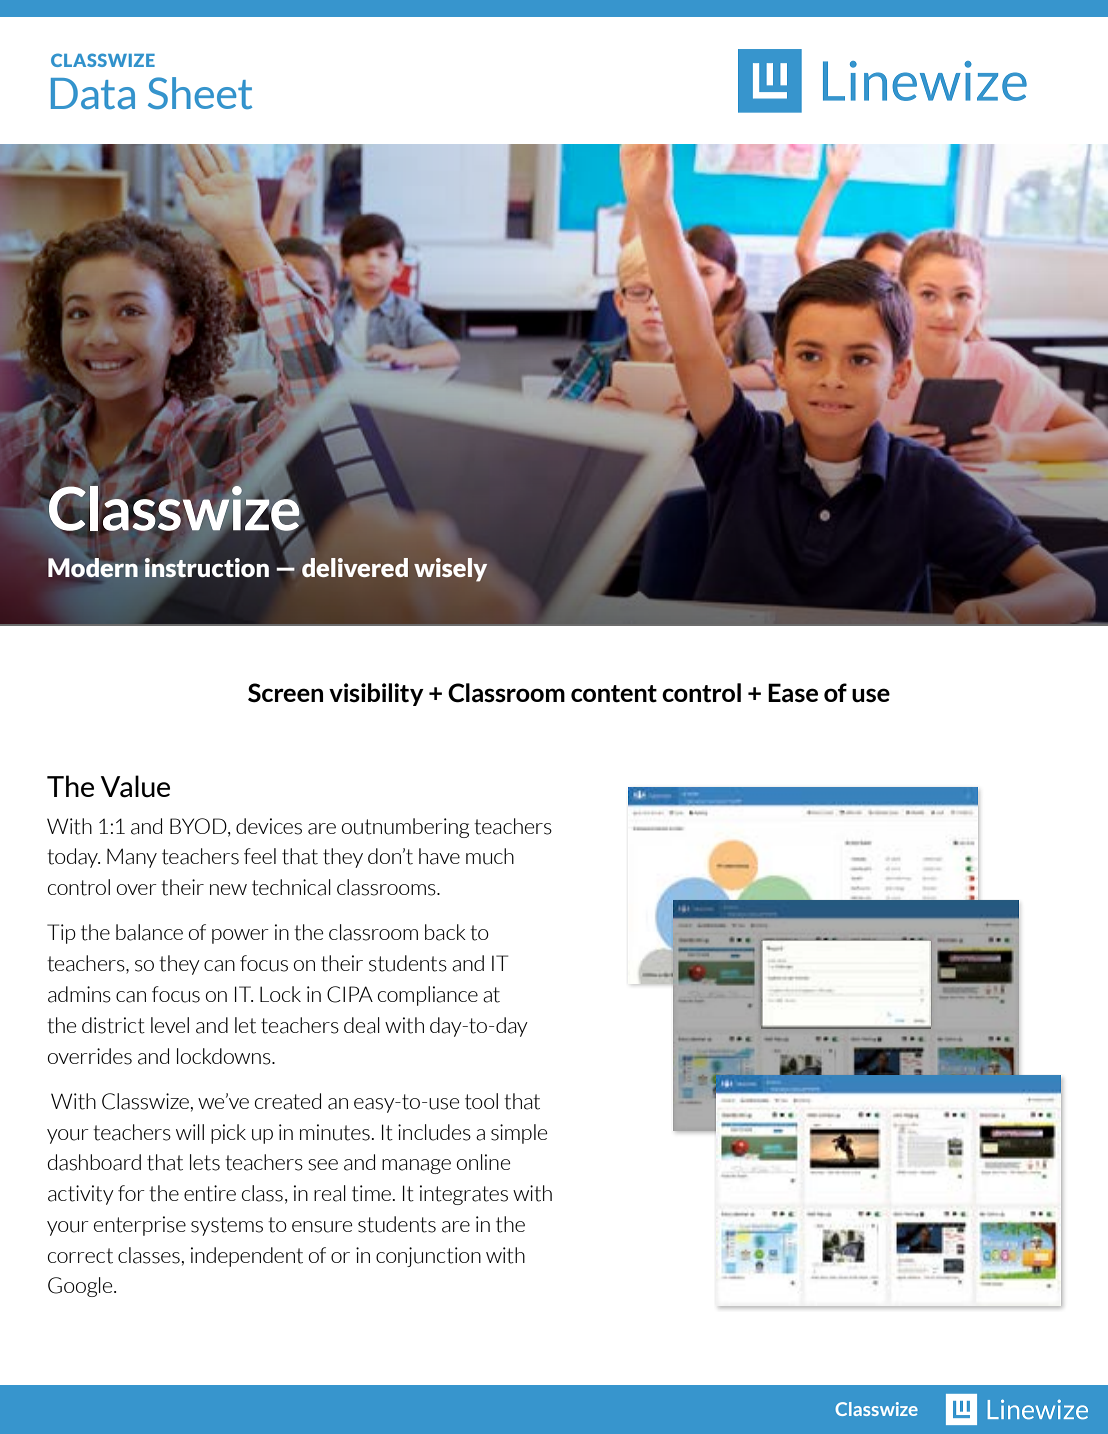 The image size is (1108, 1434). What do you see at coordinates (428, 1257) in the screenshot?
I see `conjunction` at bounding box center [428, 1257].
